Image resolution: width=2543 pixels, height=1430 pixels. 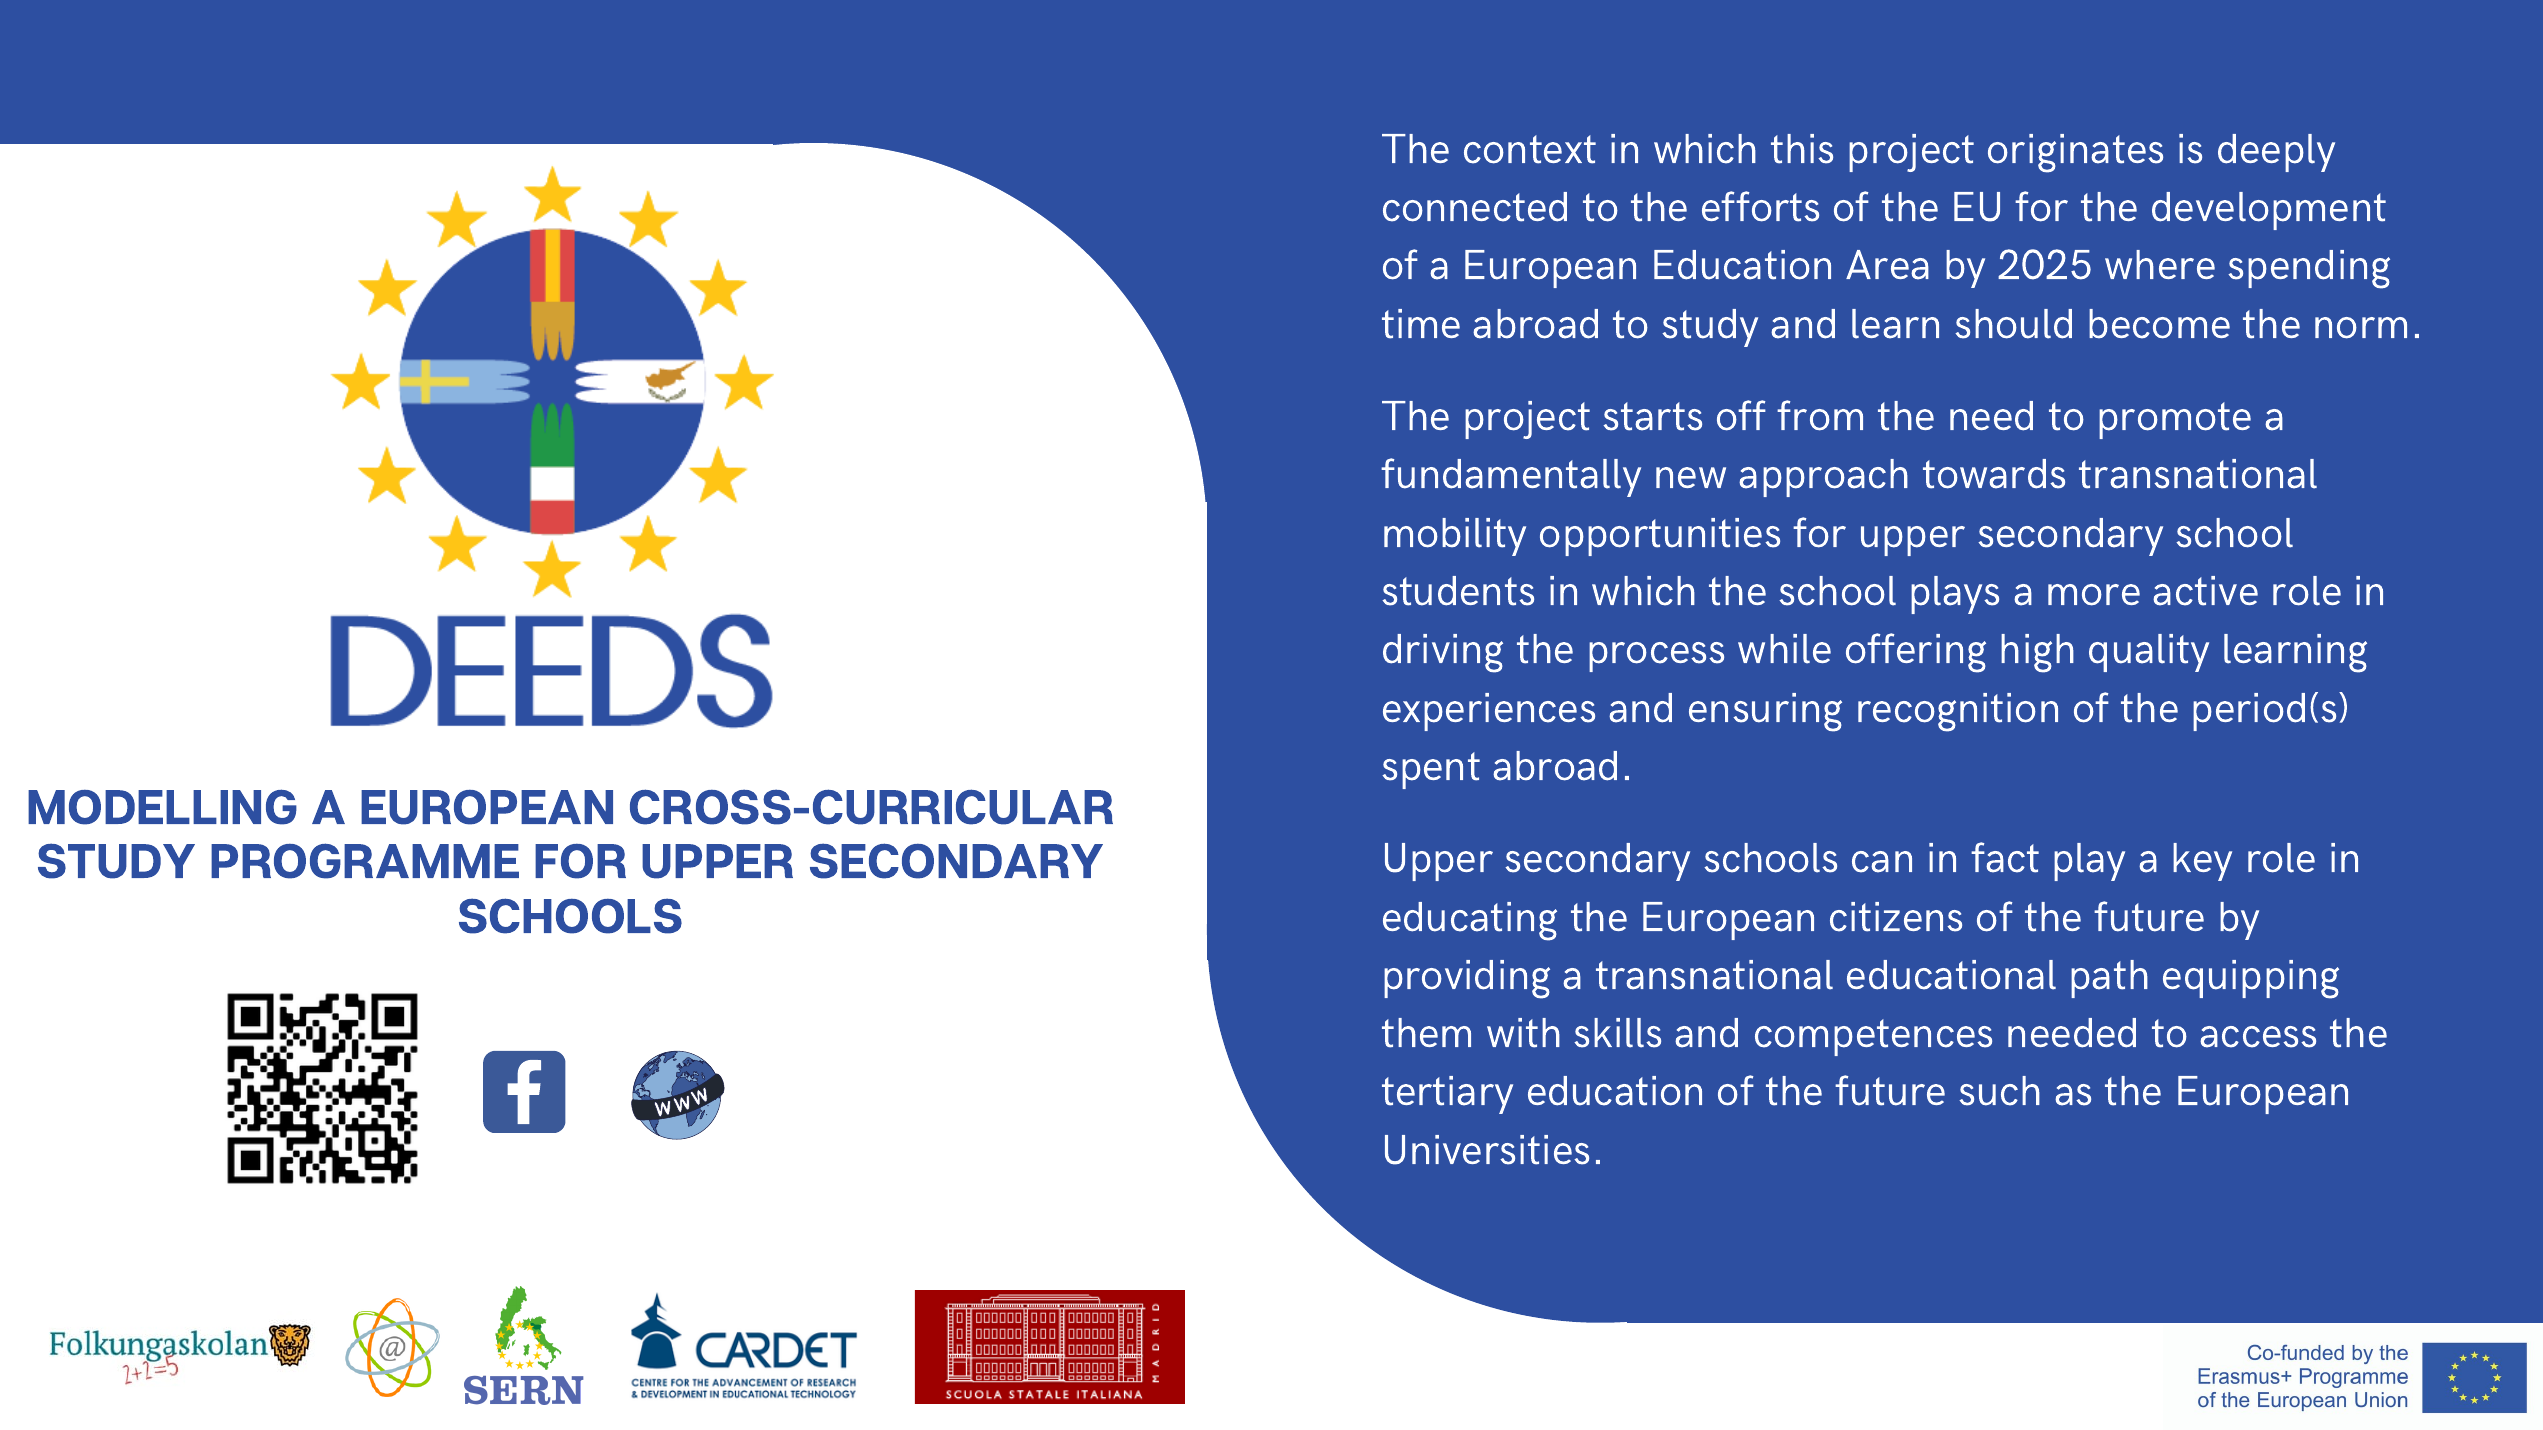 What do you see at coordinates (2202, 862) in the page?
I see `key` at bounding box center [2202, 862].
